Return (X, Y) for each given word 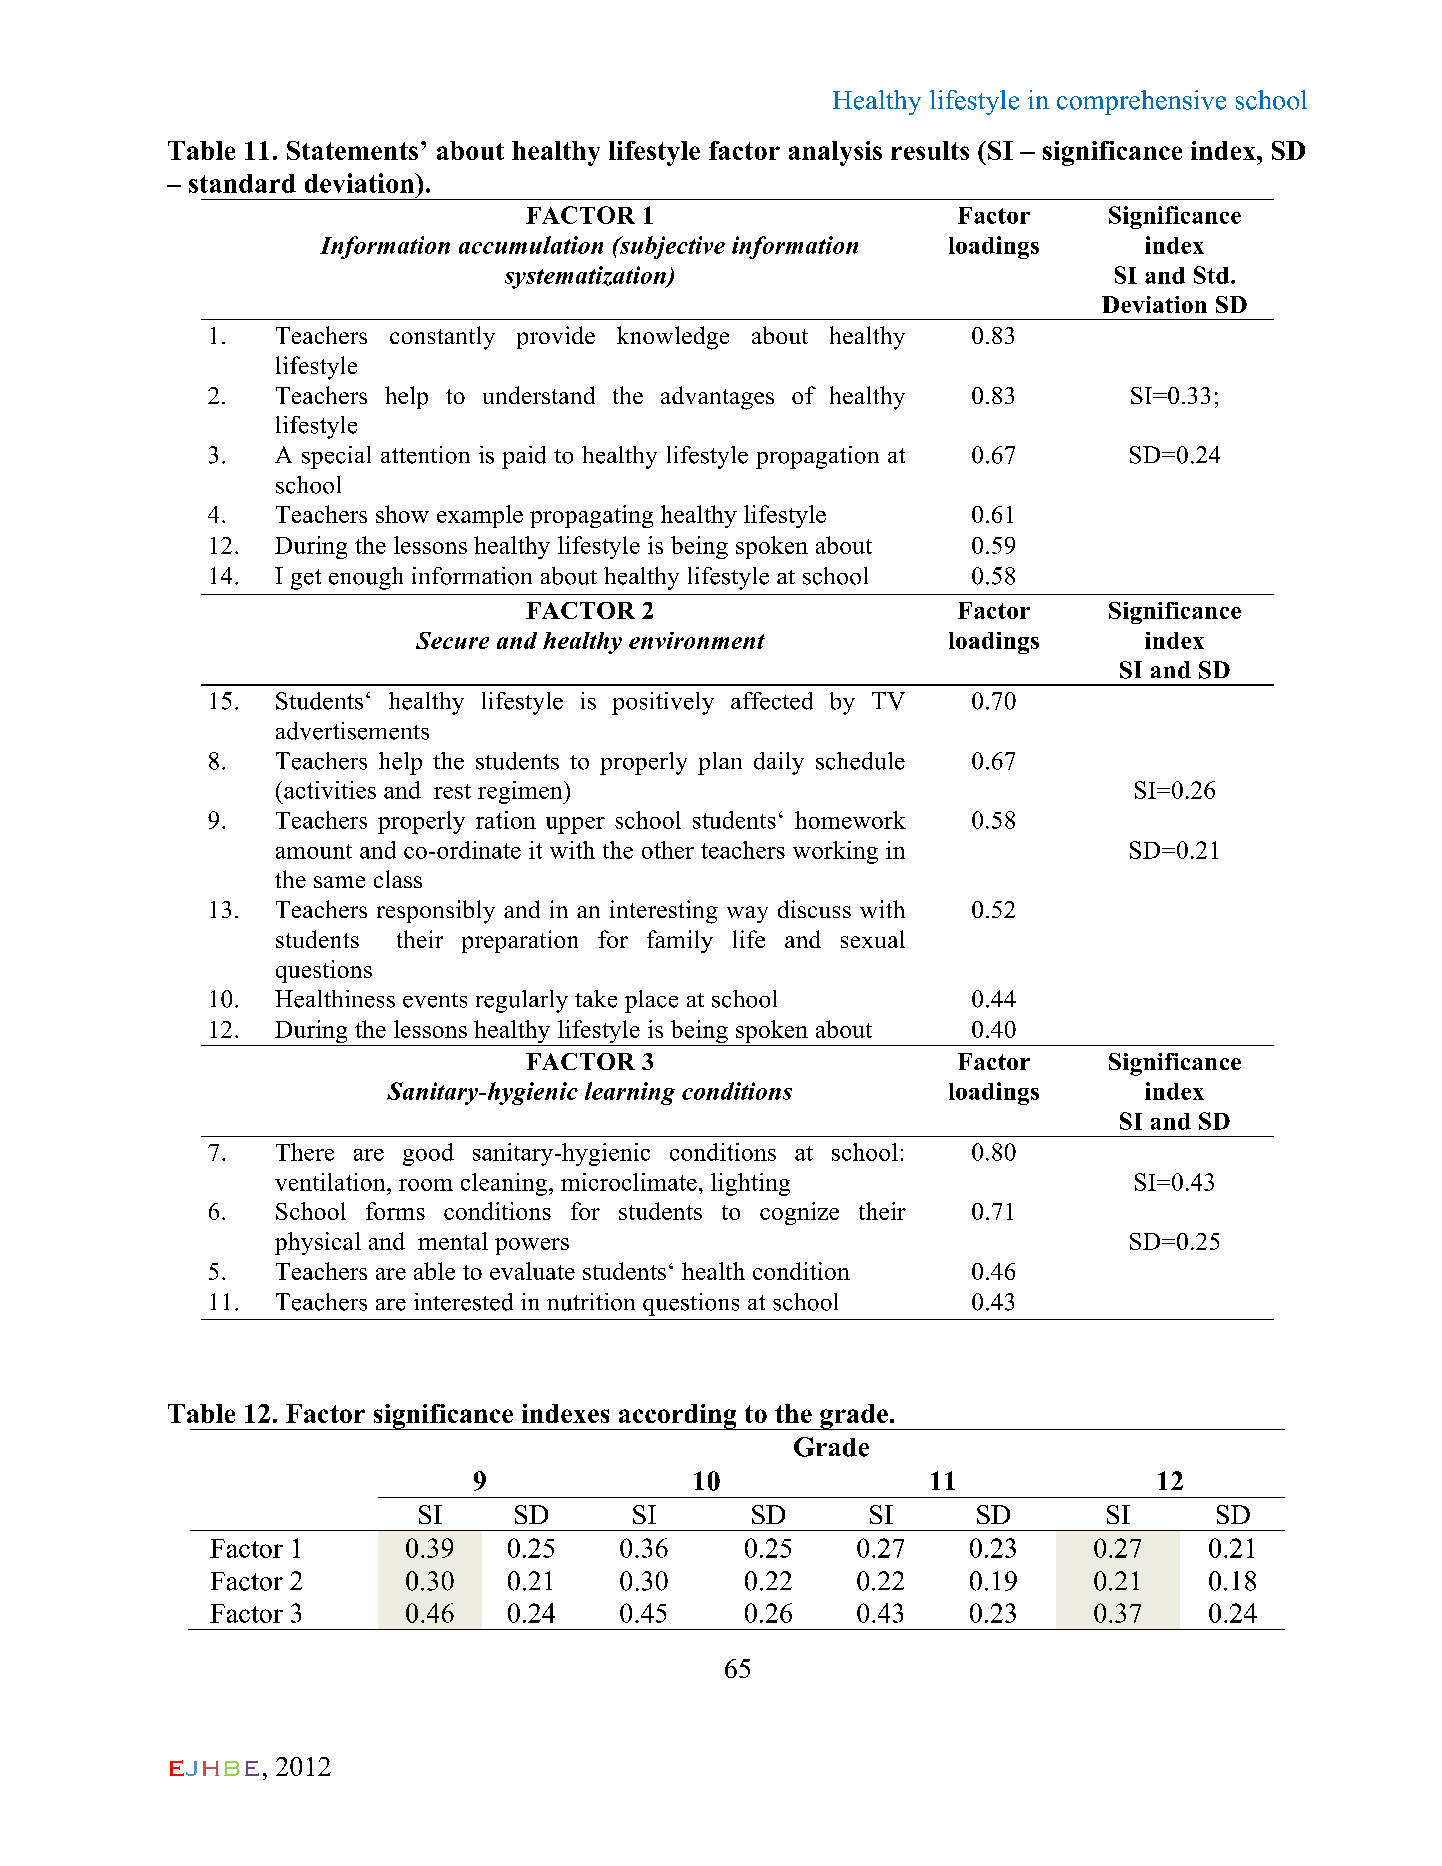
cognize (799, 1213)
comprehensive (1141, 102)
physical (318, 1243)
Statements (352, 150)
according (677, 1417)
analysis (835, 153)
